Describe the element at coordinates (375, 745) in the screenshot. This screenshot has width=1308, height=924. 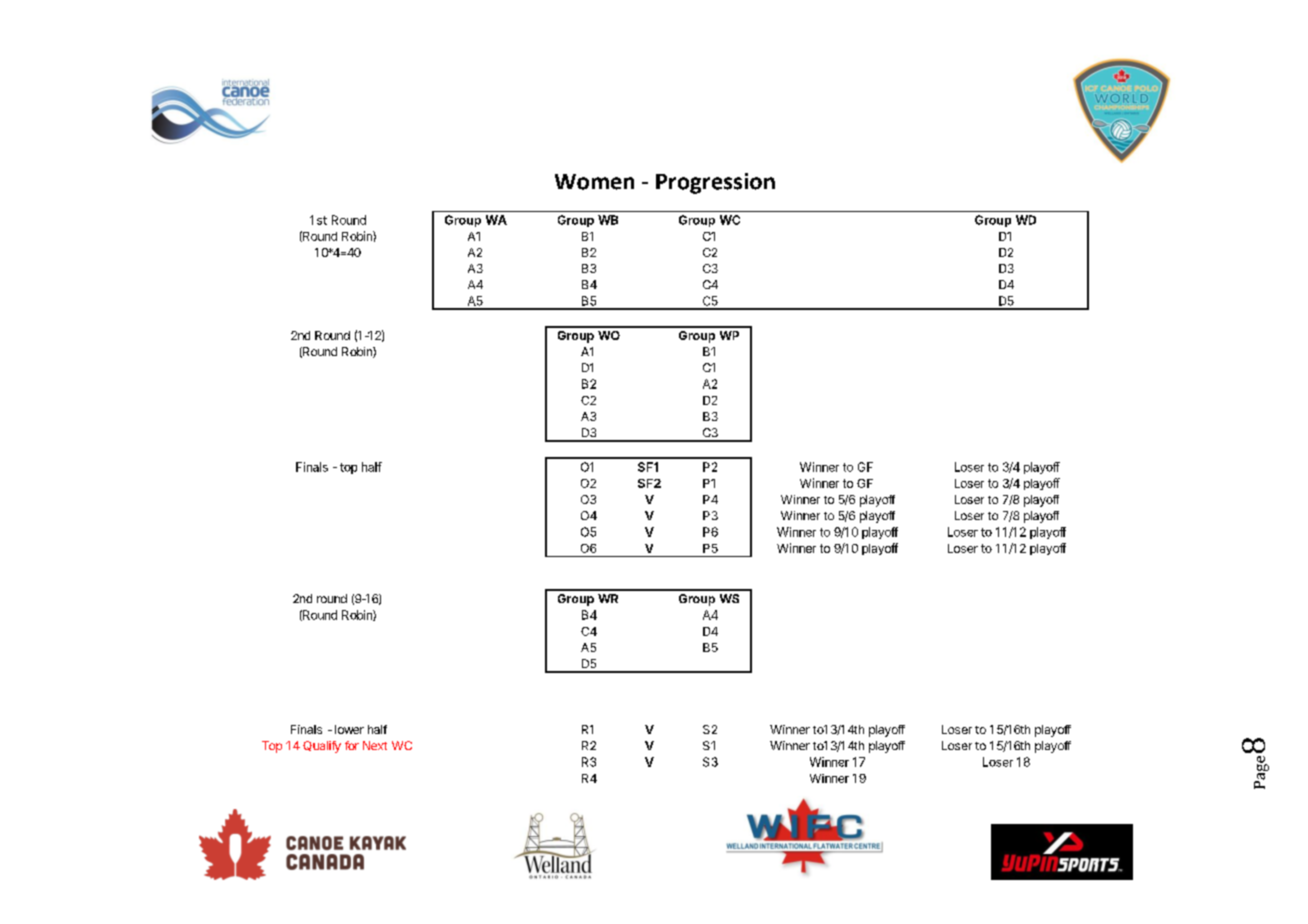
I see `Next` at that location.
